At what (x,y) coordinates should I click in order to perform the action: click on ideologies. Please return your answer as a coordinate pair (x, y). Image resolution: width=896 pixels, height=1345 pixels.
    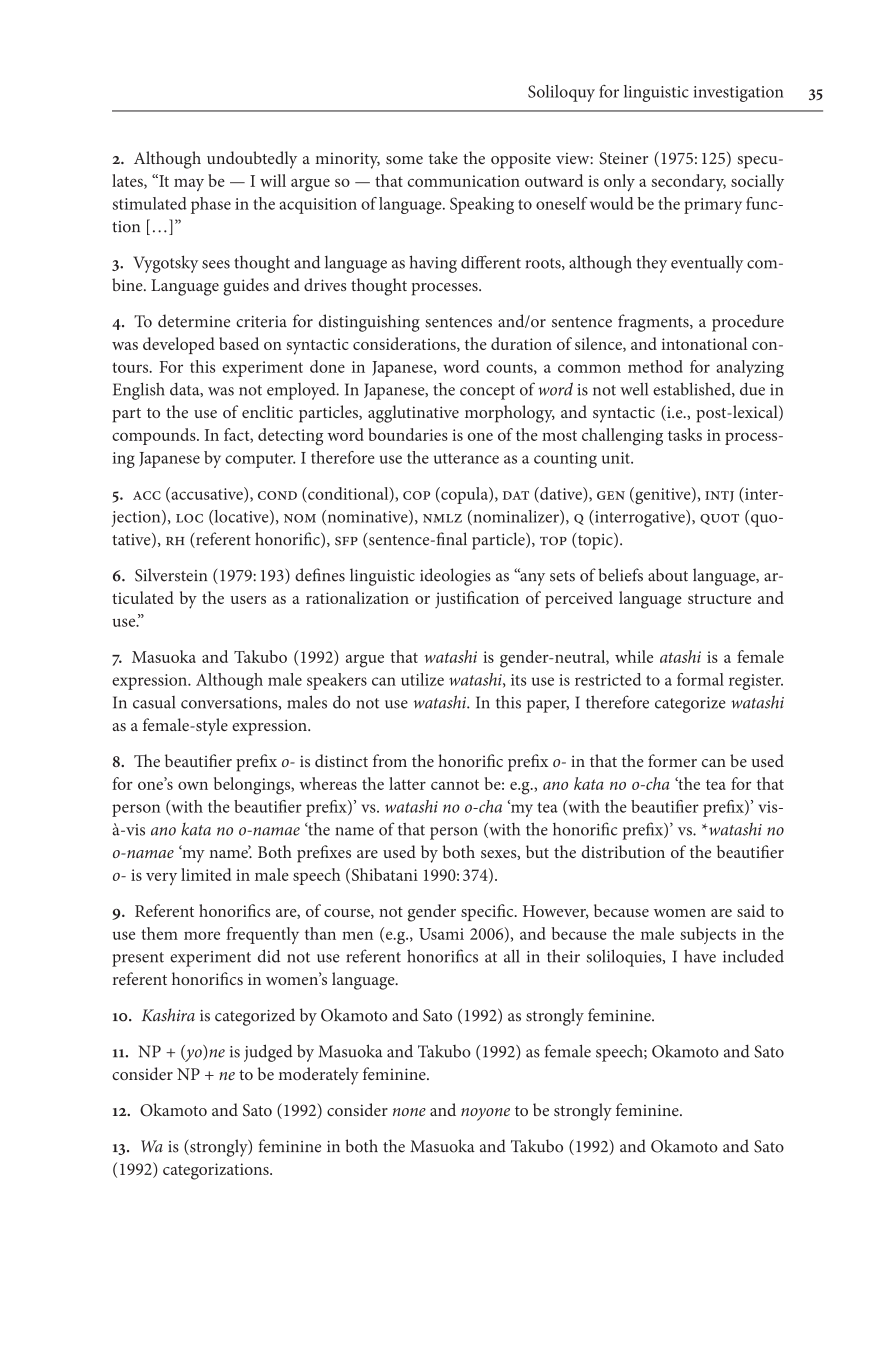
    Looking at the image, I should click on (455, 577).
